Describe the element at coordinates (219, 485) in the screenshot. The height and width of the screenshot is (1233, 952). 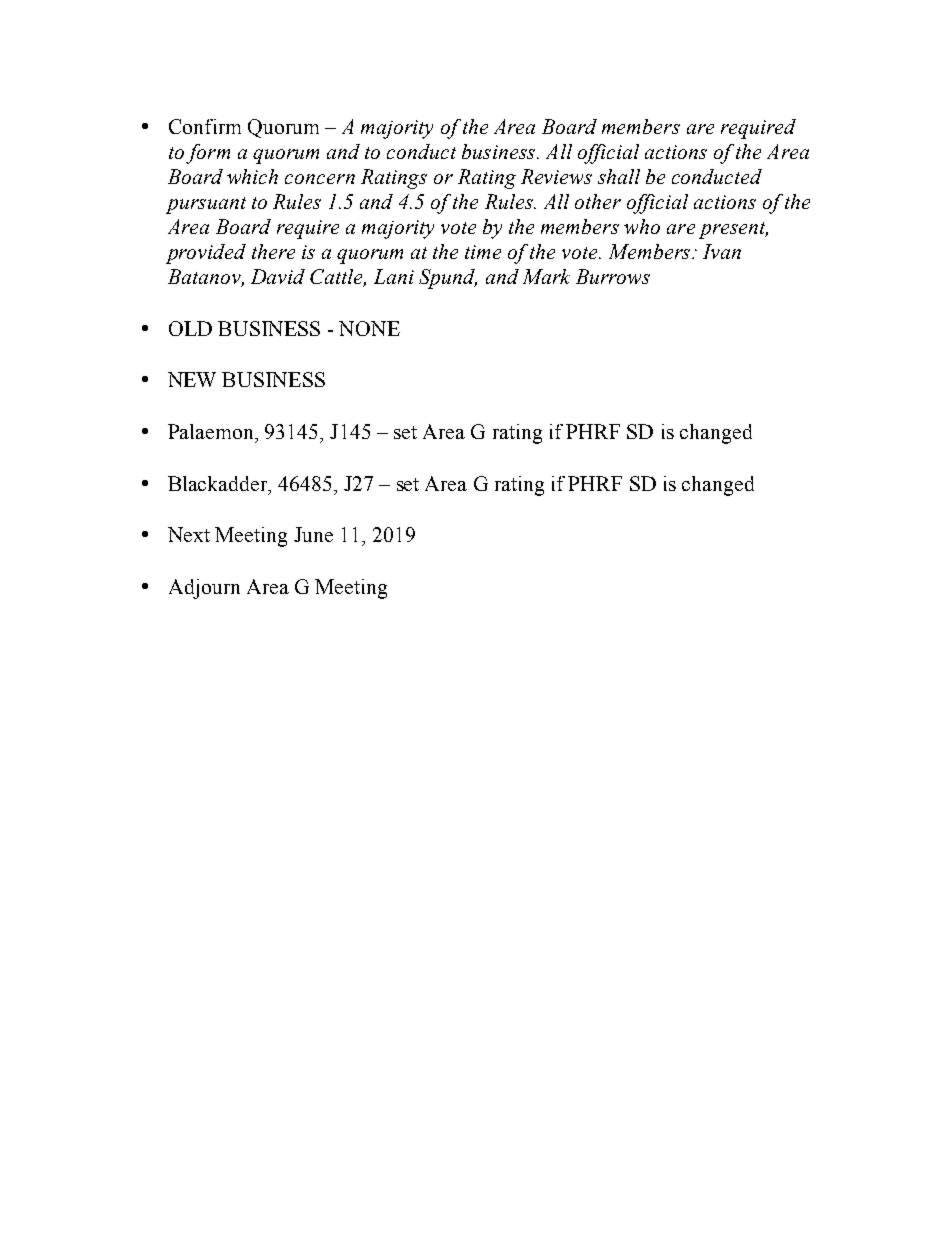
I see `Blackadder` at that location.
